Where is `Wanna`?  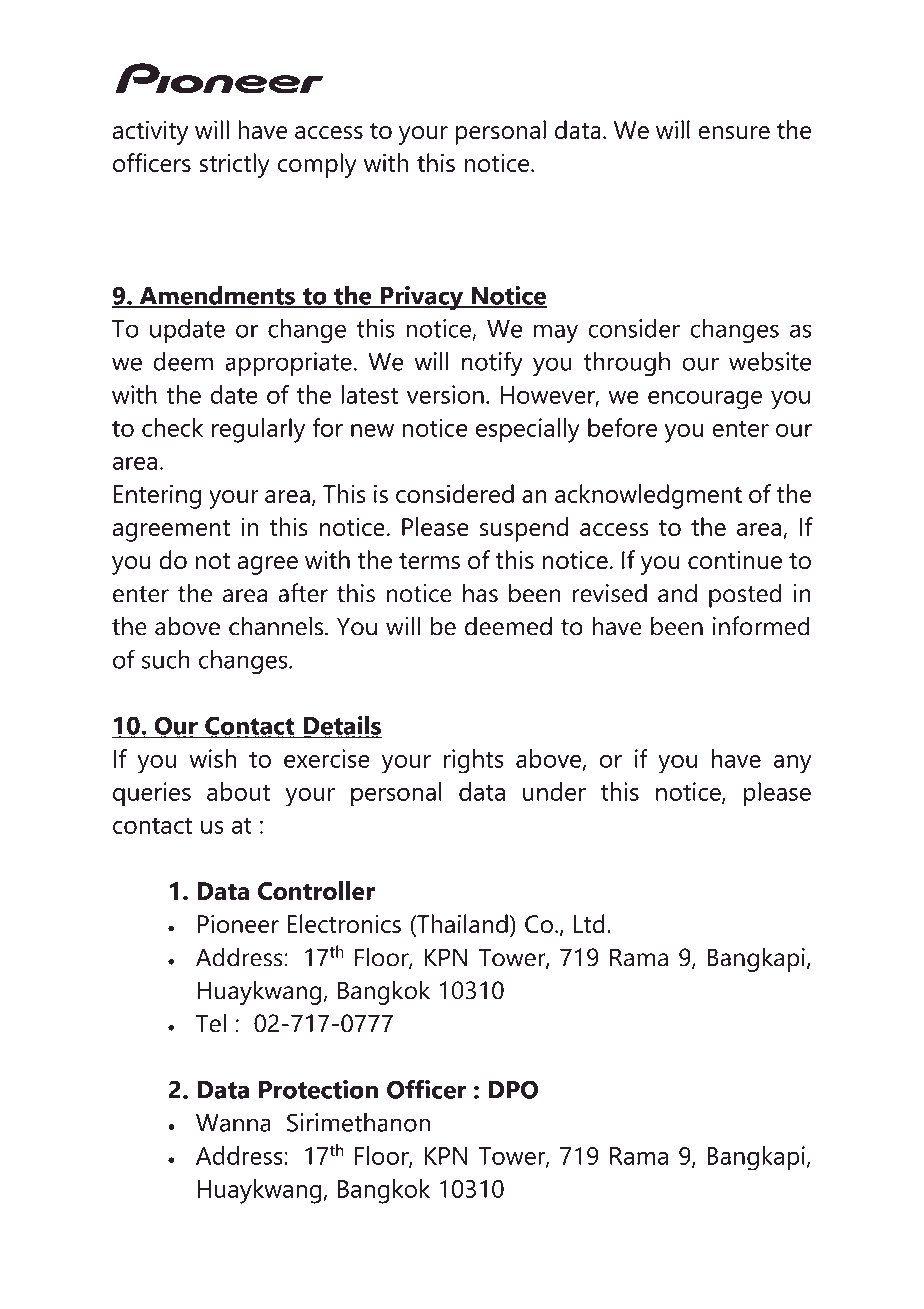 Wanna is located at coordinates (233, 1123).
